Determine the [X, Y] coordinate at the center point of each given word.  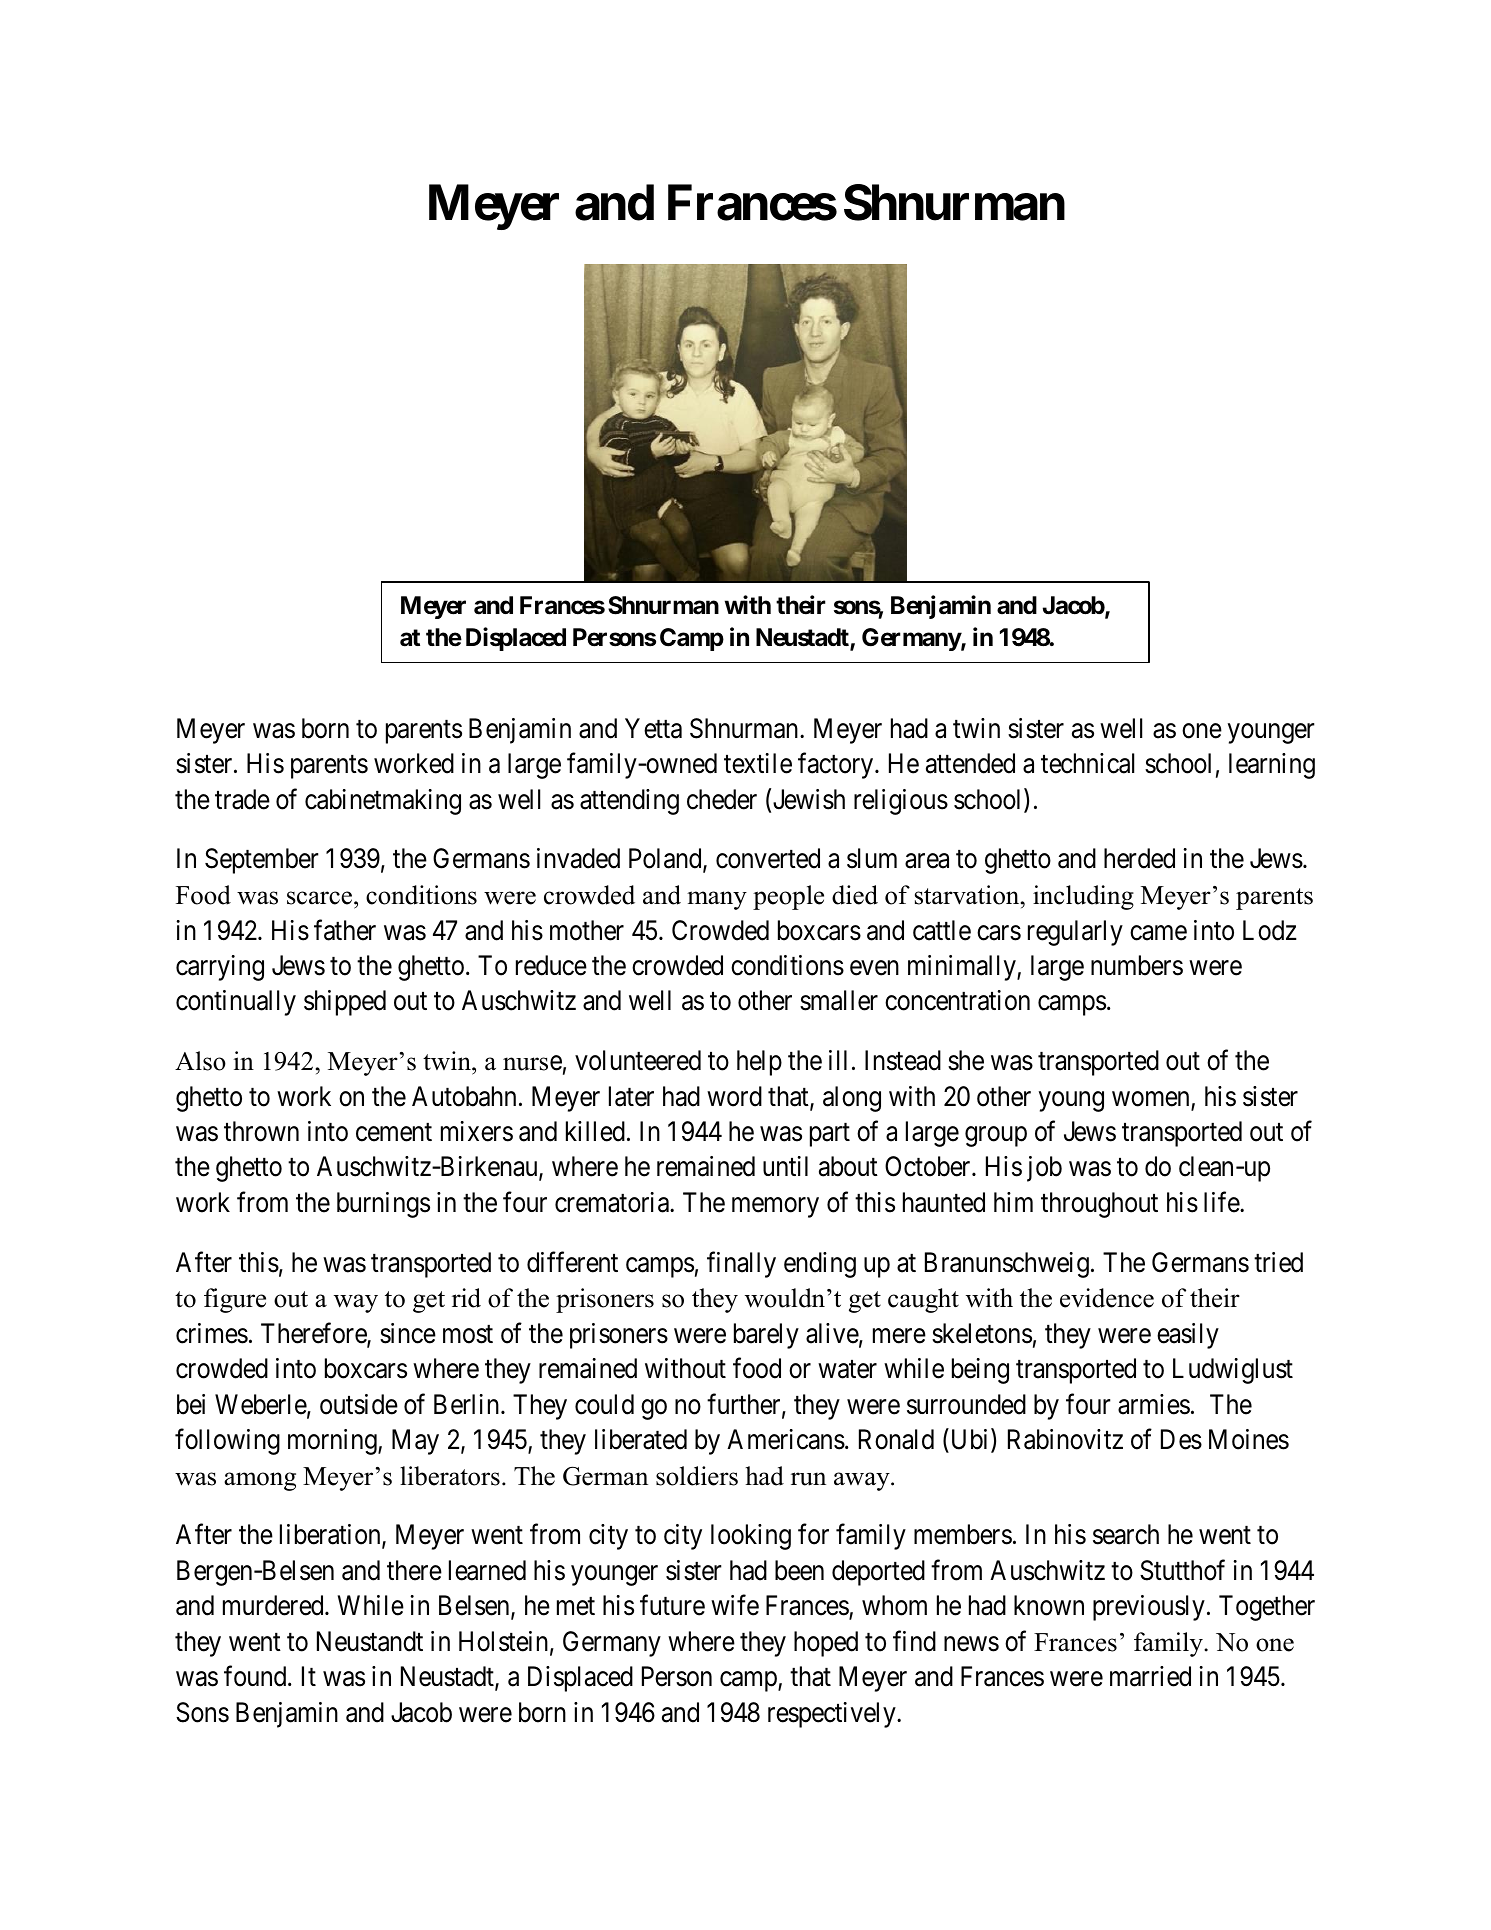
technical [1087, 763]
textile [758, 763]
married [1150, 1676]
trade [242, 799]
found [256, 1676]
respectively [833, 1715]
